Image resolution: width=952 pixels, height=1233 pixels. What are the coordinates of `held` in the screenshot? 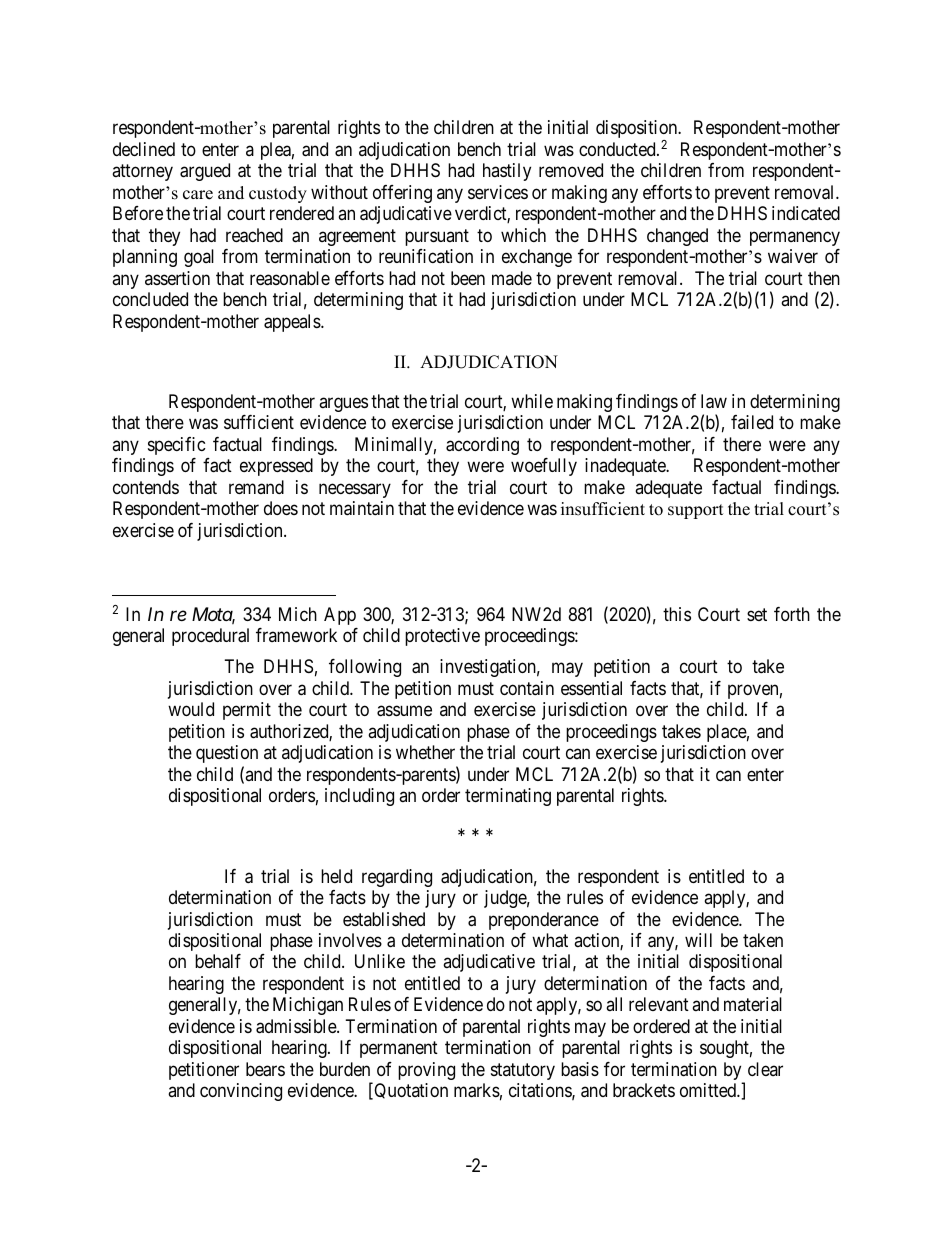 It's located at (336, 876).
